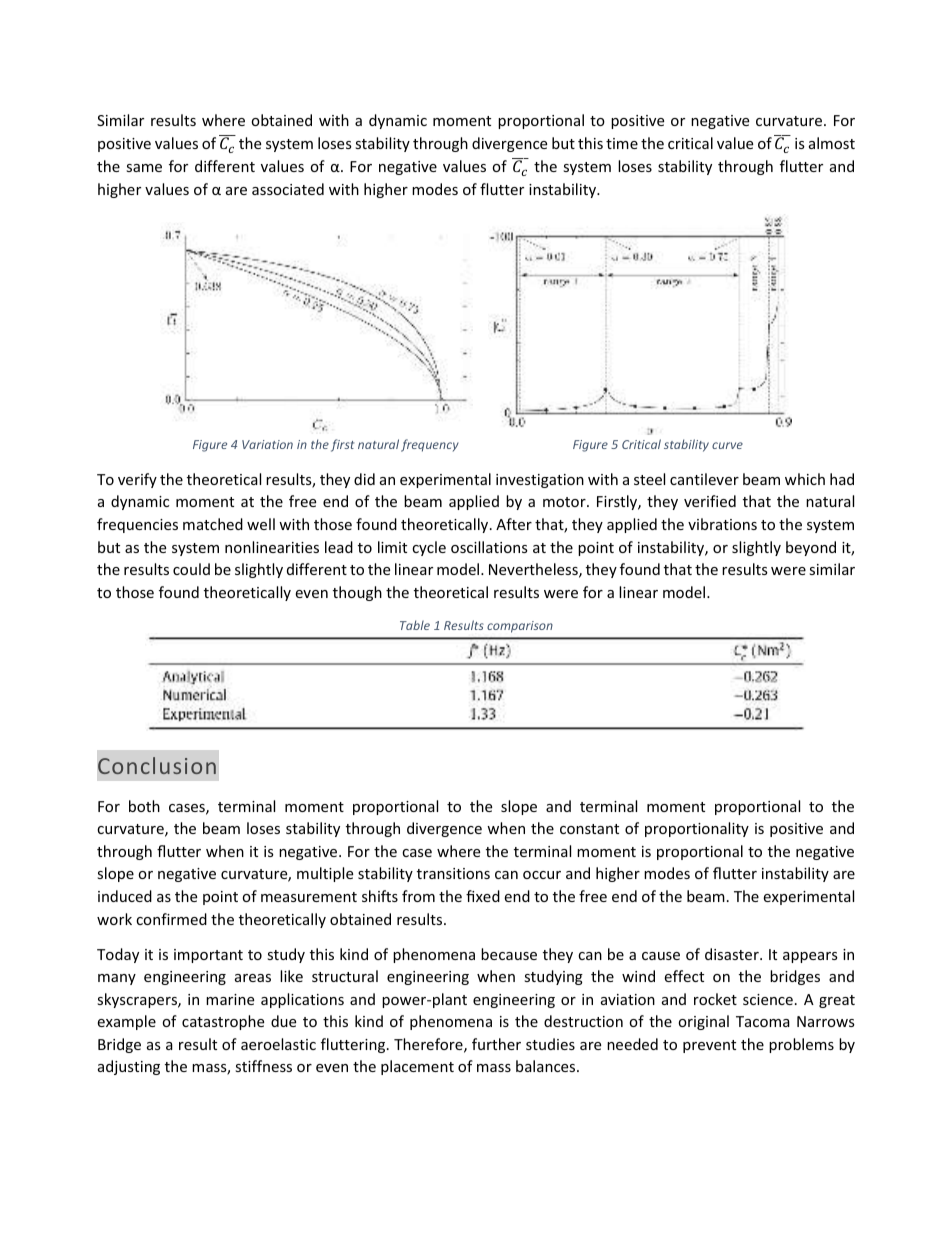 This screenshot has height=1233, width=952. What do you see at coordinates (496, 1044) in the screenshot?
I see `further` at bounding box center [496, 1044].
